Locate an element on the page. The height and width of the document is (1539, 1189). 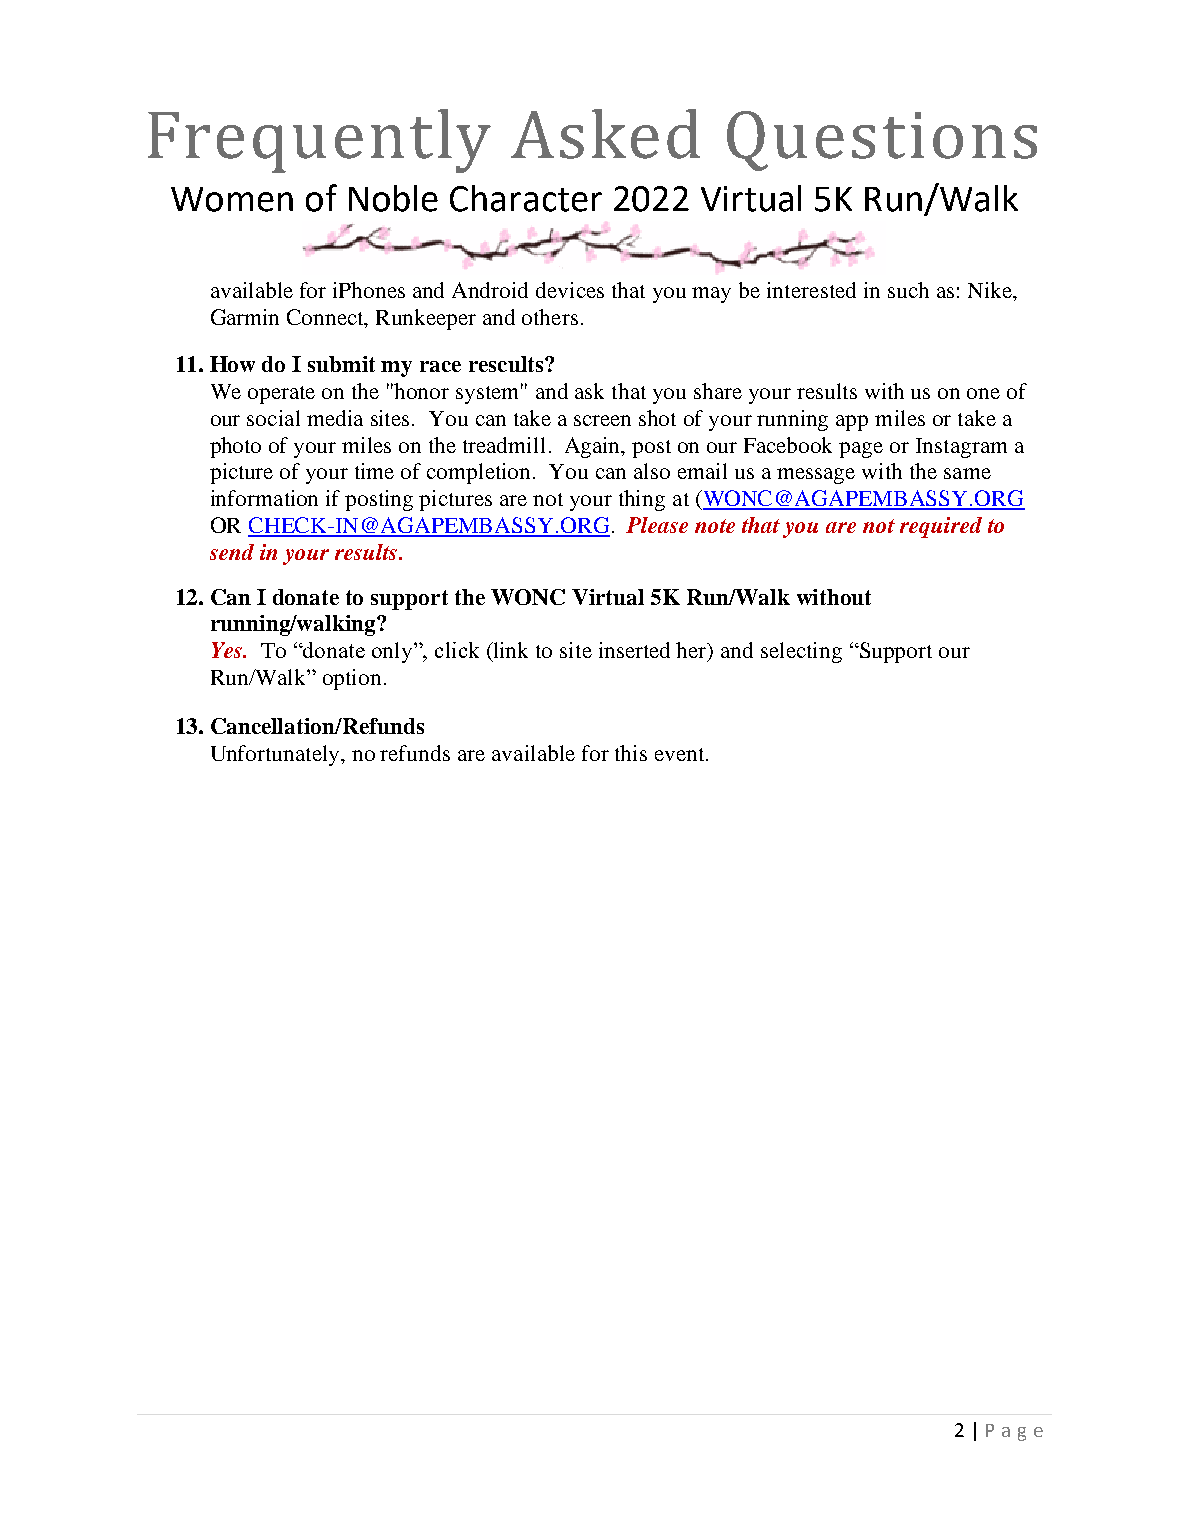
required is located at coordinates (941, 527).
